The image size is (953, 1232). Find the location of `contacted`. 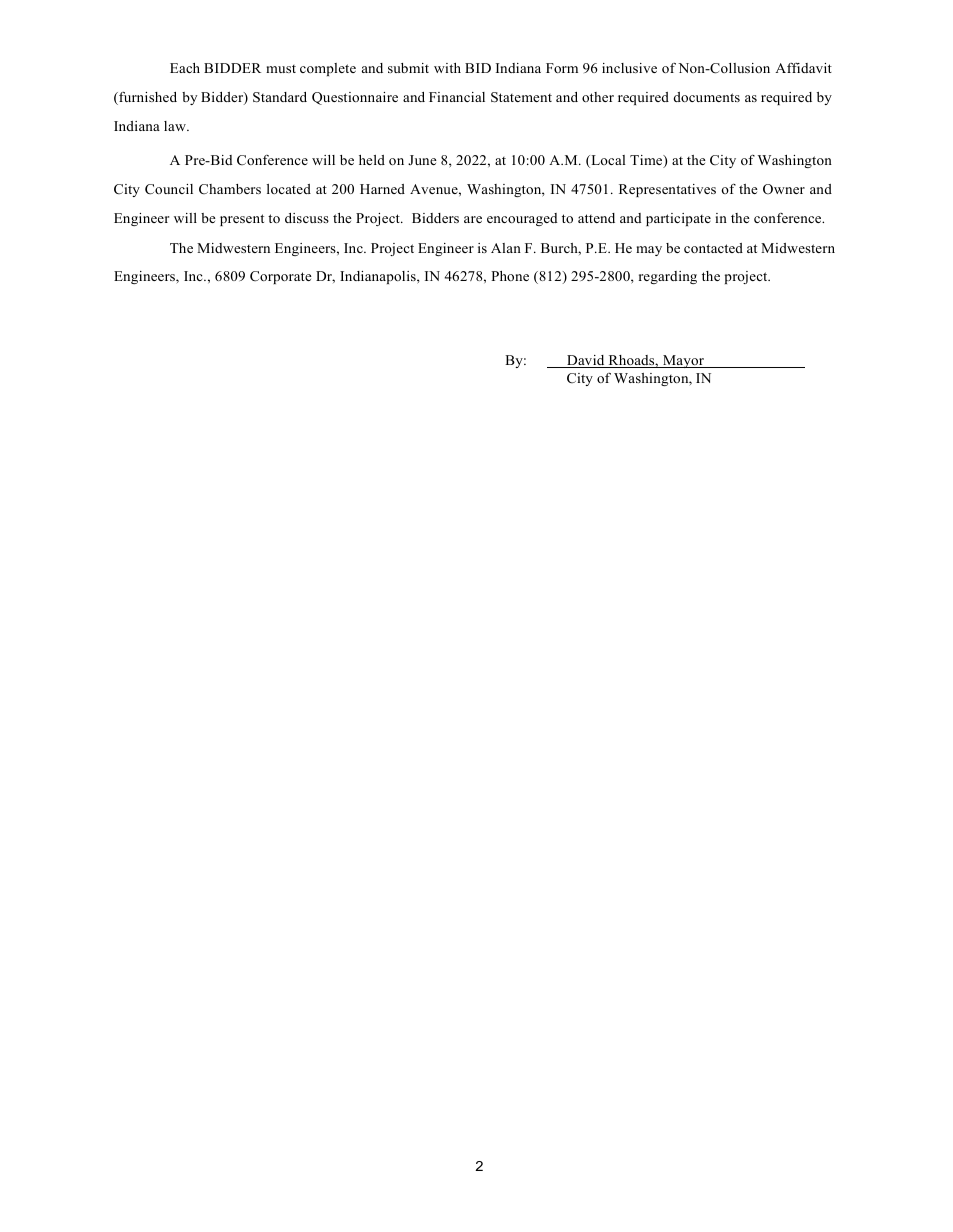

contacted is located at coordinates (713, 248).
